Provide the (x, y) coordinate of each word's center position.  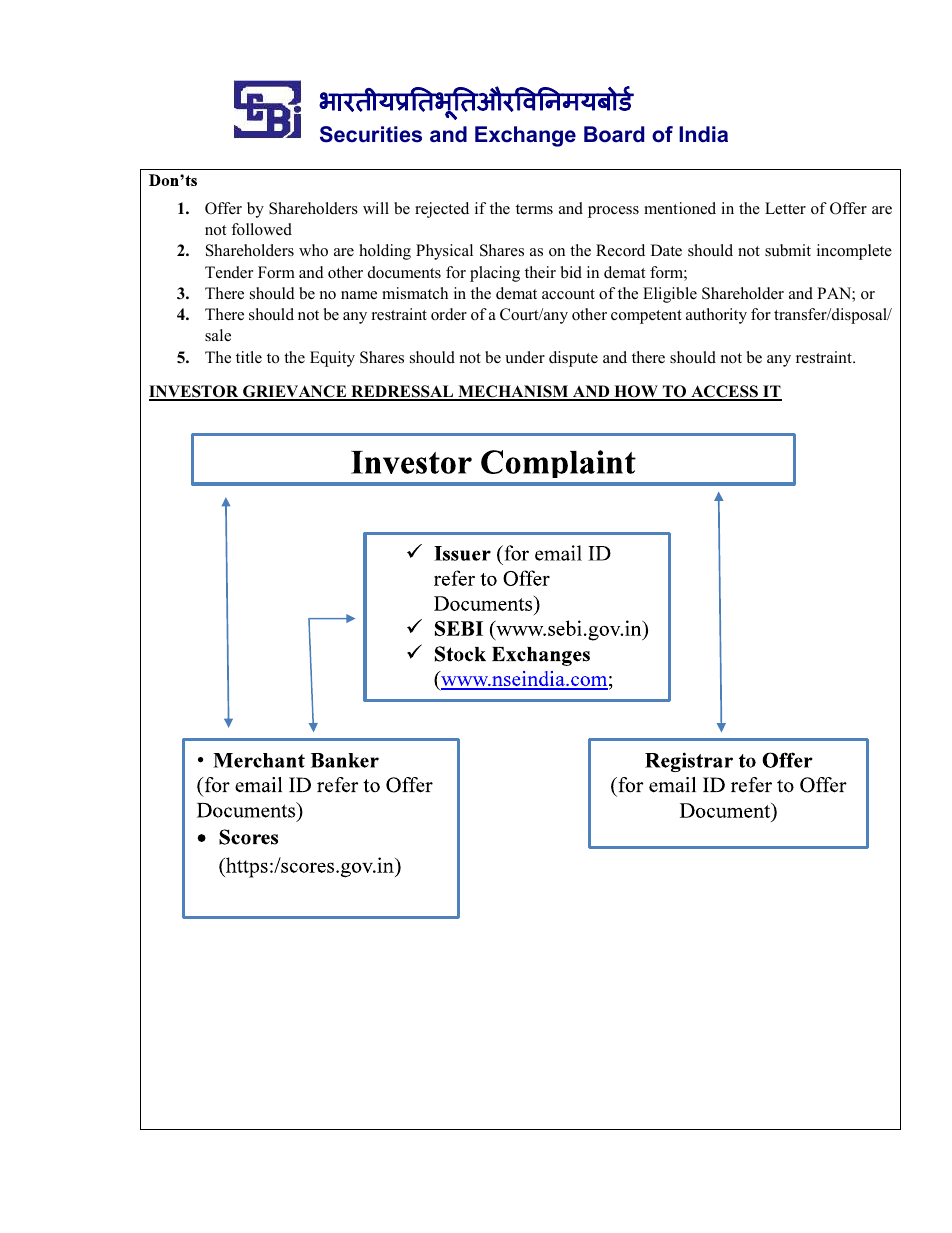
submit (788, 250)
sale (218, 335)
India (703, 134)
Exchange (525, 136)
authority (716, 316)
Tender (229, 272)
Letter (785, 208)
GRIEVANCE (295, 392)
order (449, 314)
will (376, 208)
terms (534, 209)
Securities (371, 134)
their (540, 272)
